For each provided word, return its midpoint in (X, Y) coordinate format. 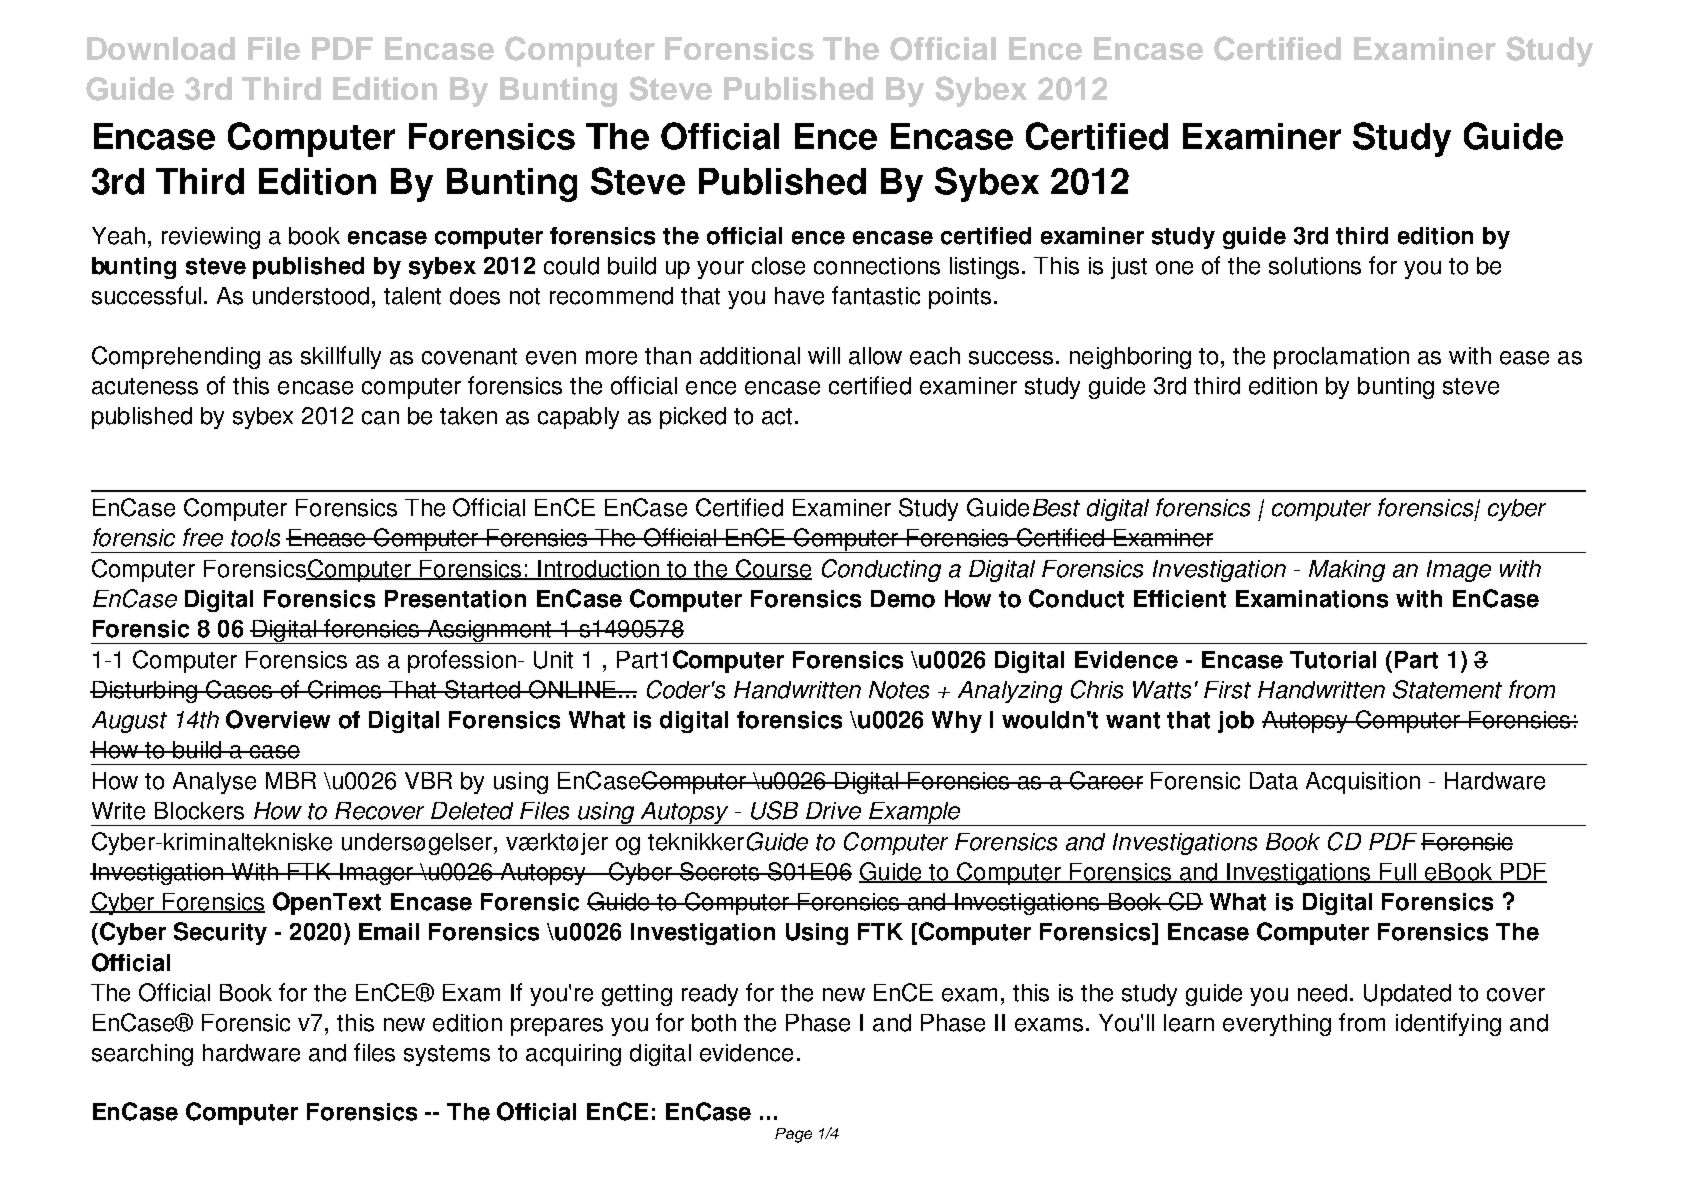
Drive (833, 811)
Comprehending (176, 357)
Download (161, 48)
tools (255, 538)
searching (142, 1055)
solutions (1315, 266)
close (778, 266)
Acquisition (1363, 783)
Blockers (199, 811)
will (824, 355)
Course (772, 569)
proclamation (1341, 358)
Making (1347, 571)
